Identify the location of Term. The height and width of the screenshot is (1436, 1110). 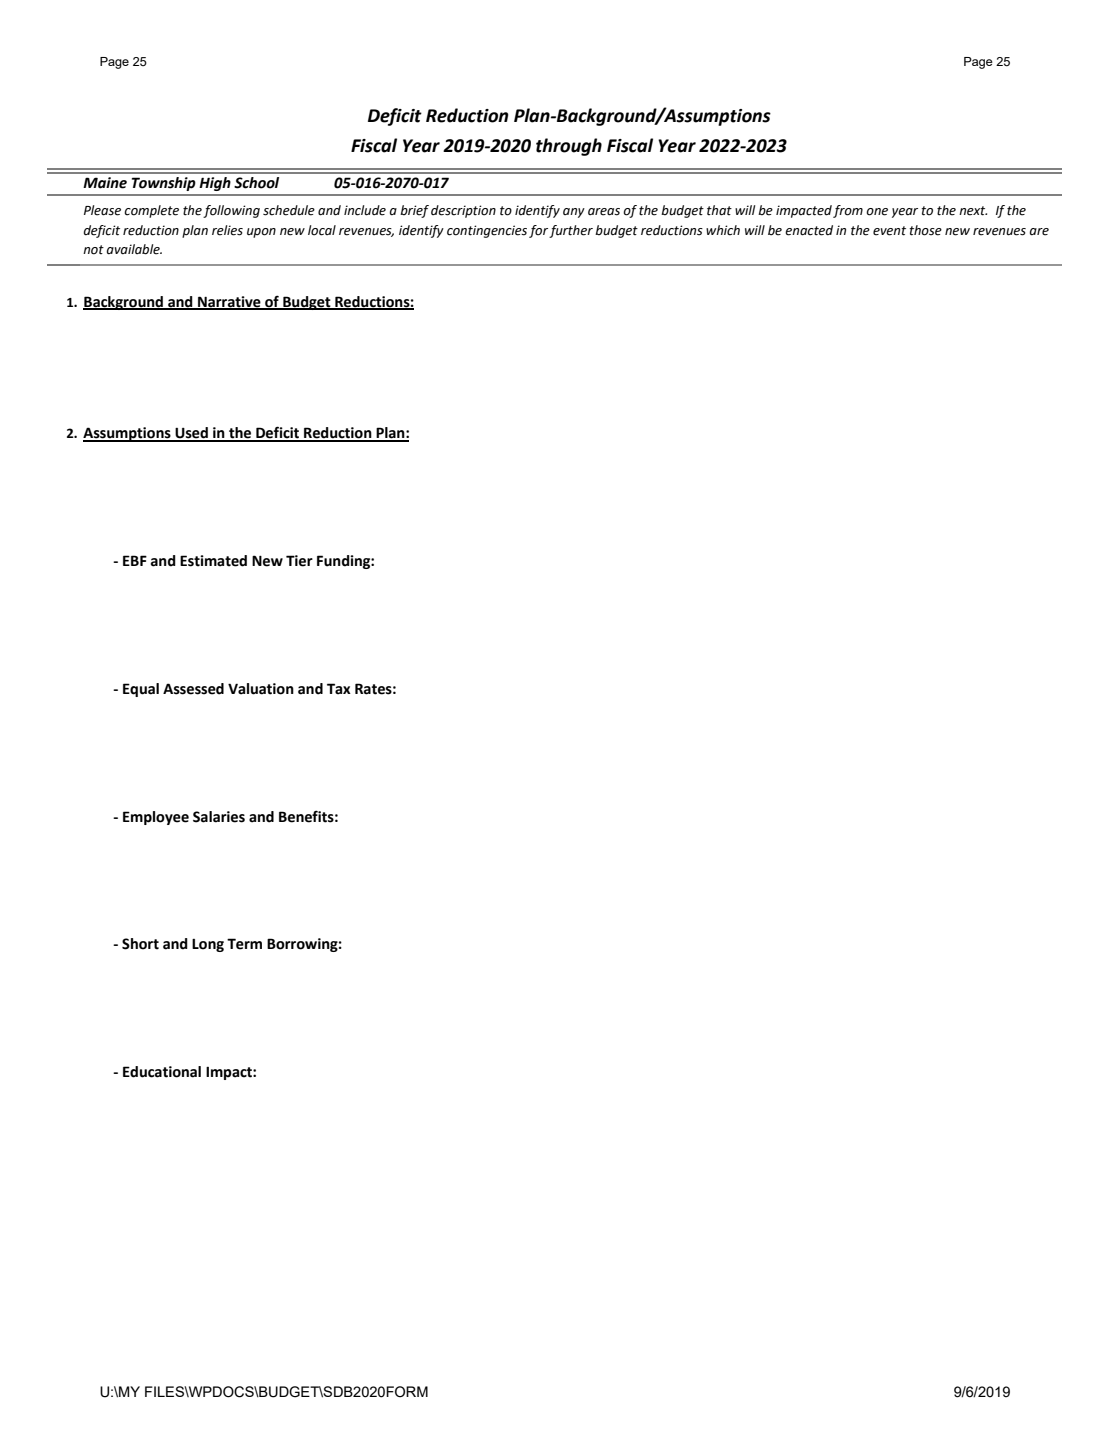
(244, 944).
